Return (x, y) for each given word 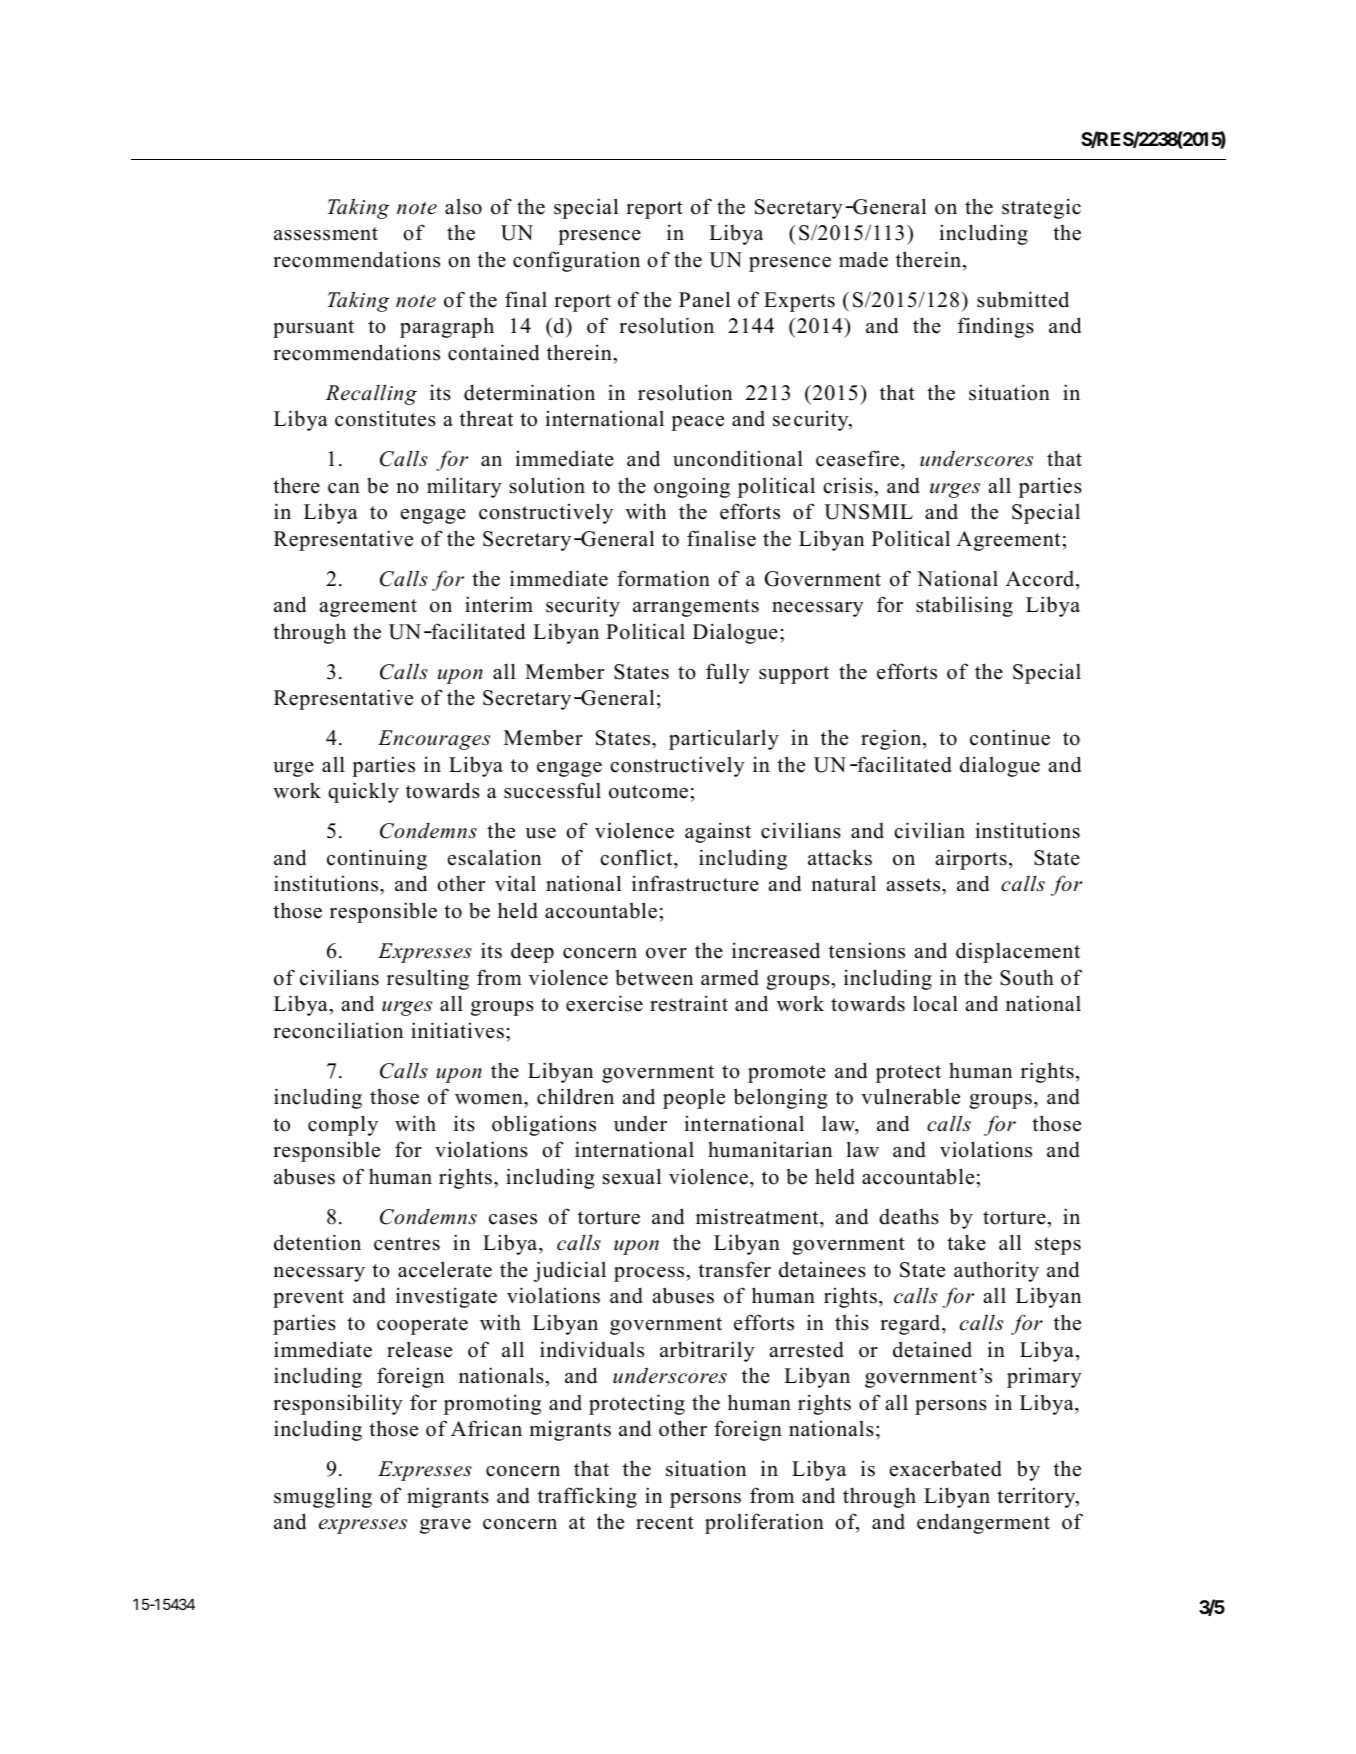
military (464, 487)
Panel (704, 299)
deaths (909, 1216)
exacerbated (946, 1468)
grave (445, 1526)
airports (971, 859)
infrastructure (695, 883)
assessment (326, 234)
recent (665, 1523)
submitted (1023, 299)
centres (407, 1244)
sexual (632, 1176)
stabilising (964, 606)
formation (663, 578)
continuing (377, 859)
